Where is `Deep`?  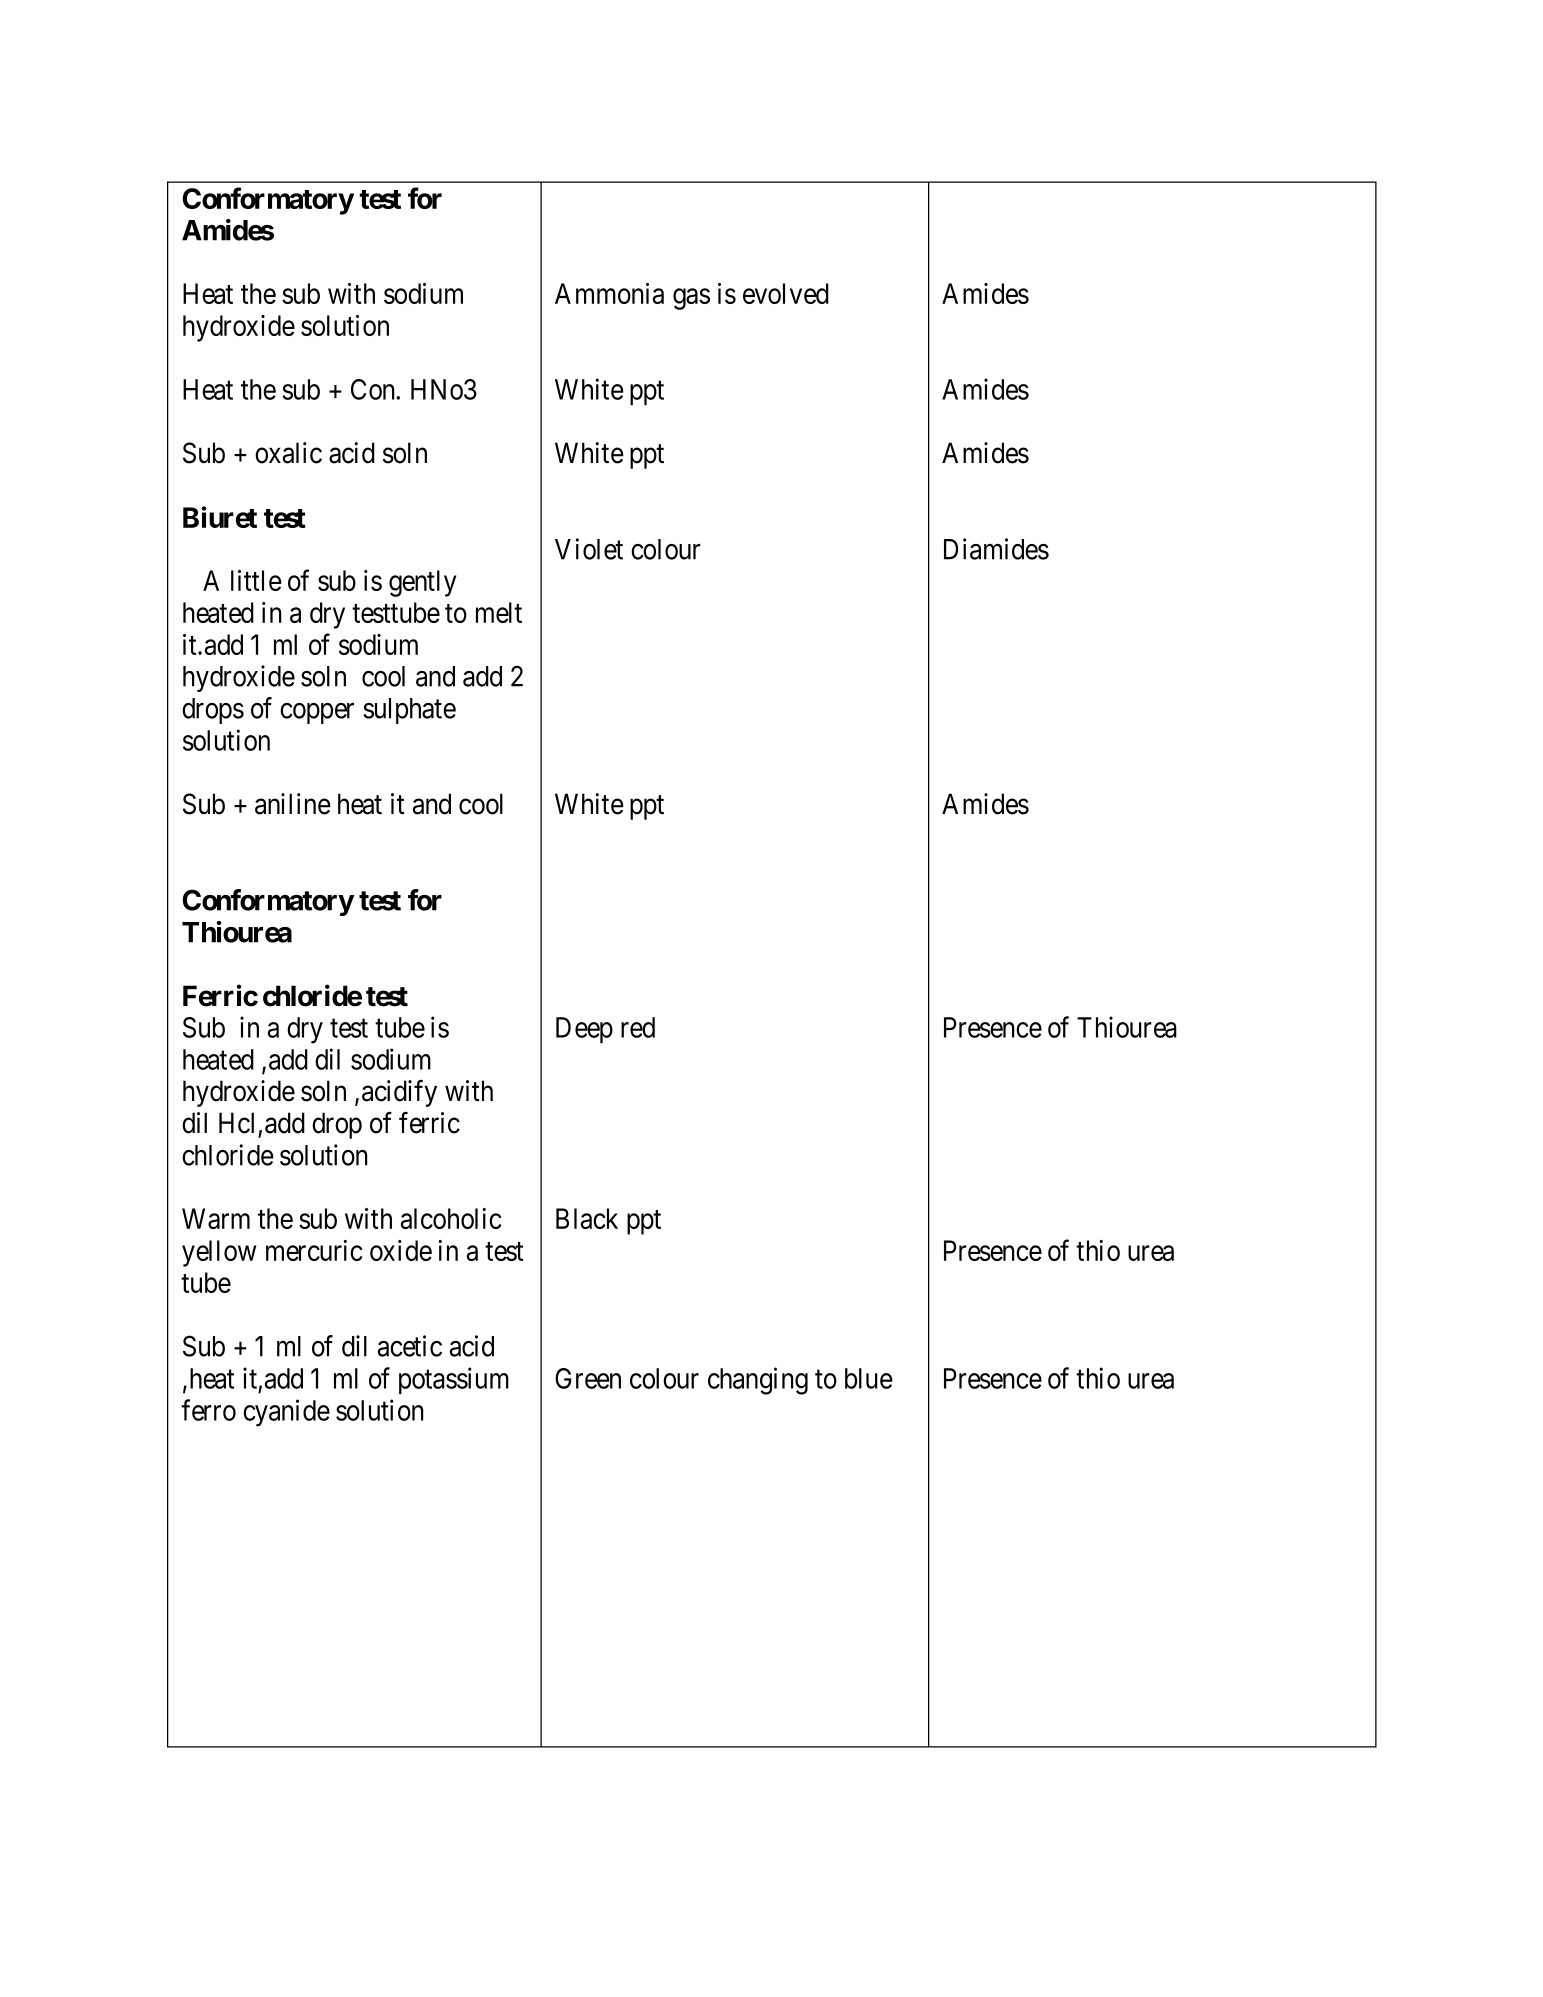
Deep is located at coordinates (584, 1030).
